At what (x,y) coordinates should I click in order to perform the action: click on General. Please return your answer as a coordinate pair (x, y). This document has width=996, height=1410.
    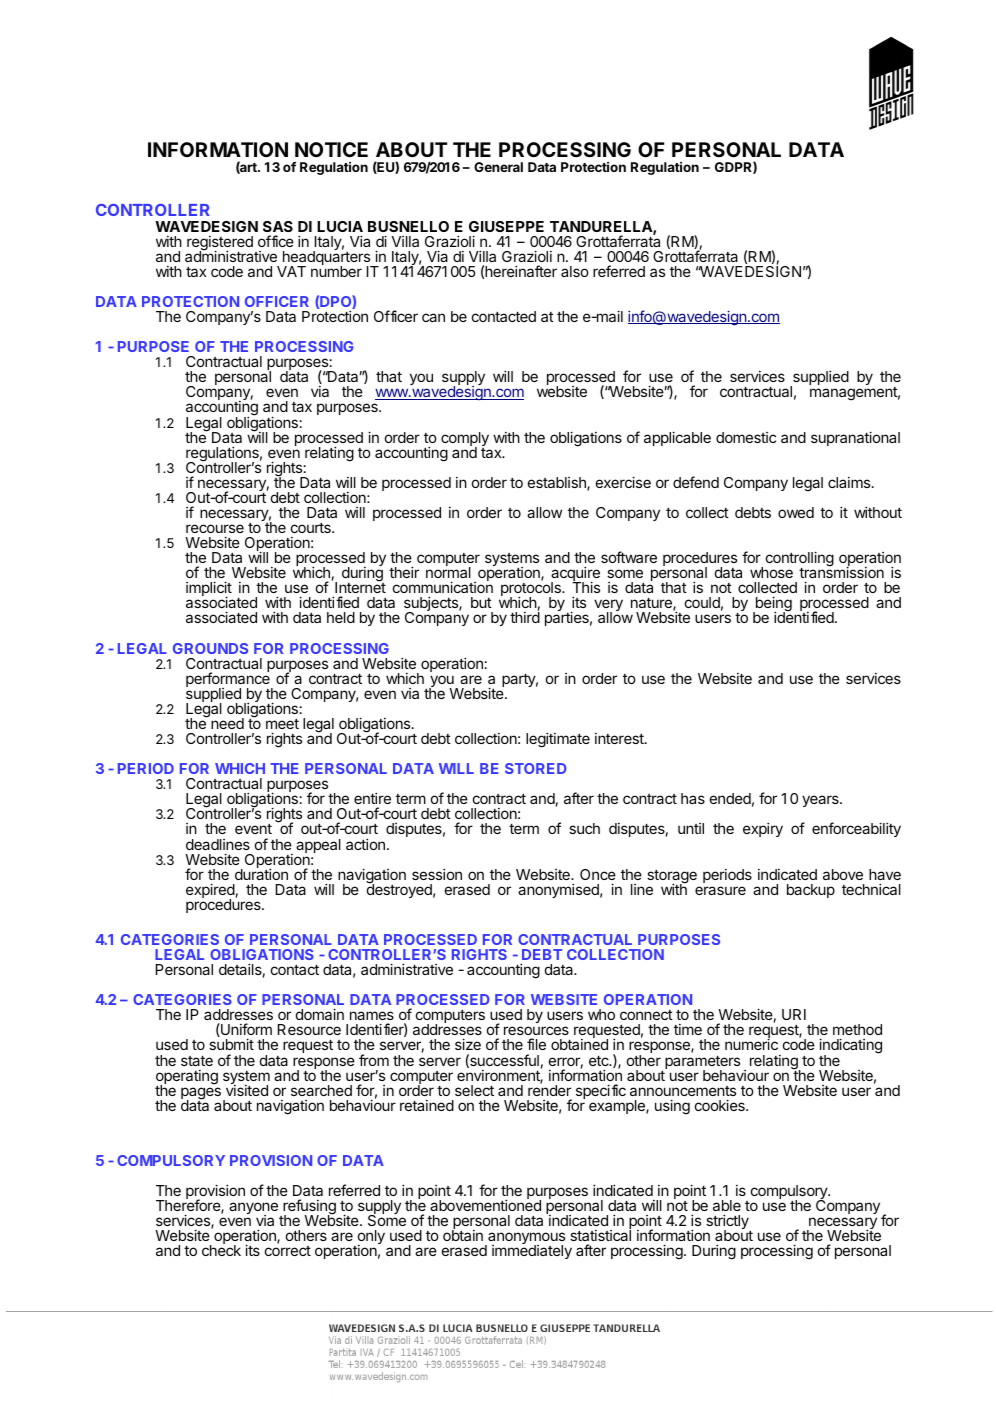
    Looking at the image, I should click on (498, 167).
